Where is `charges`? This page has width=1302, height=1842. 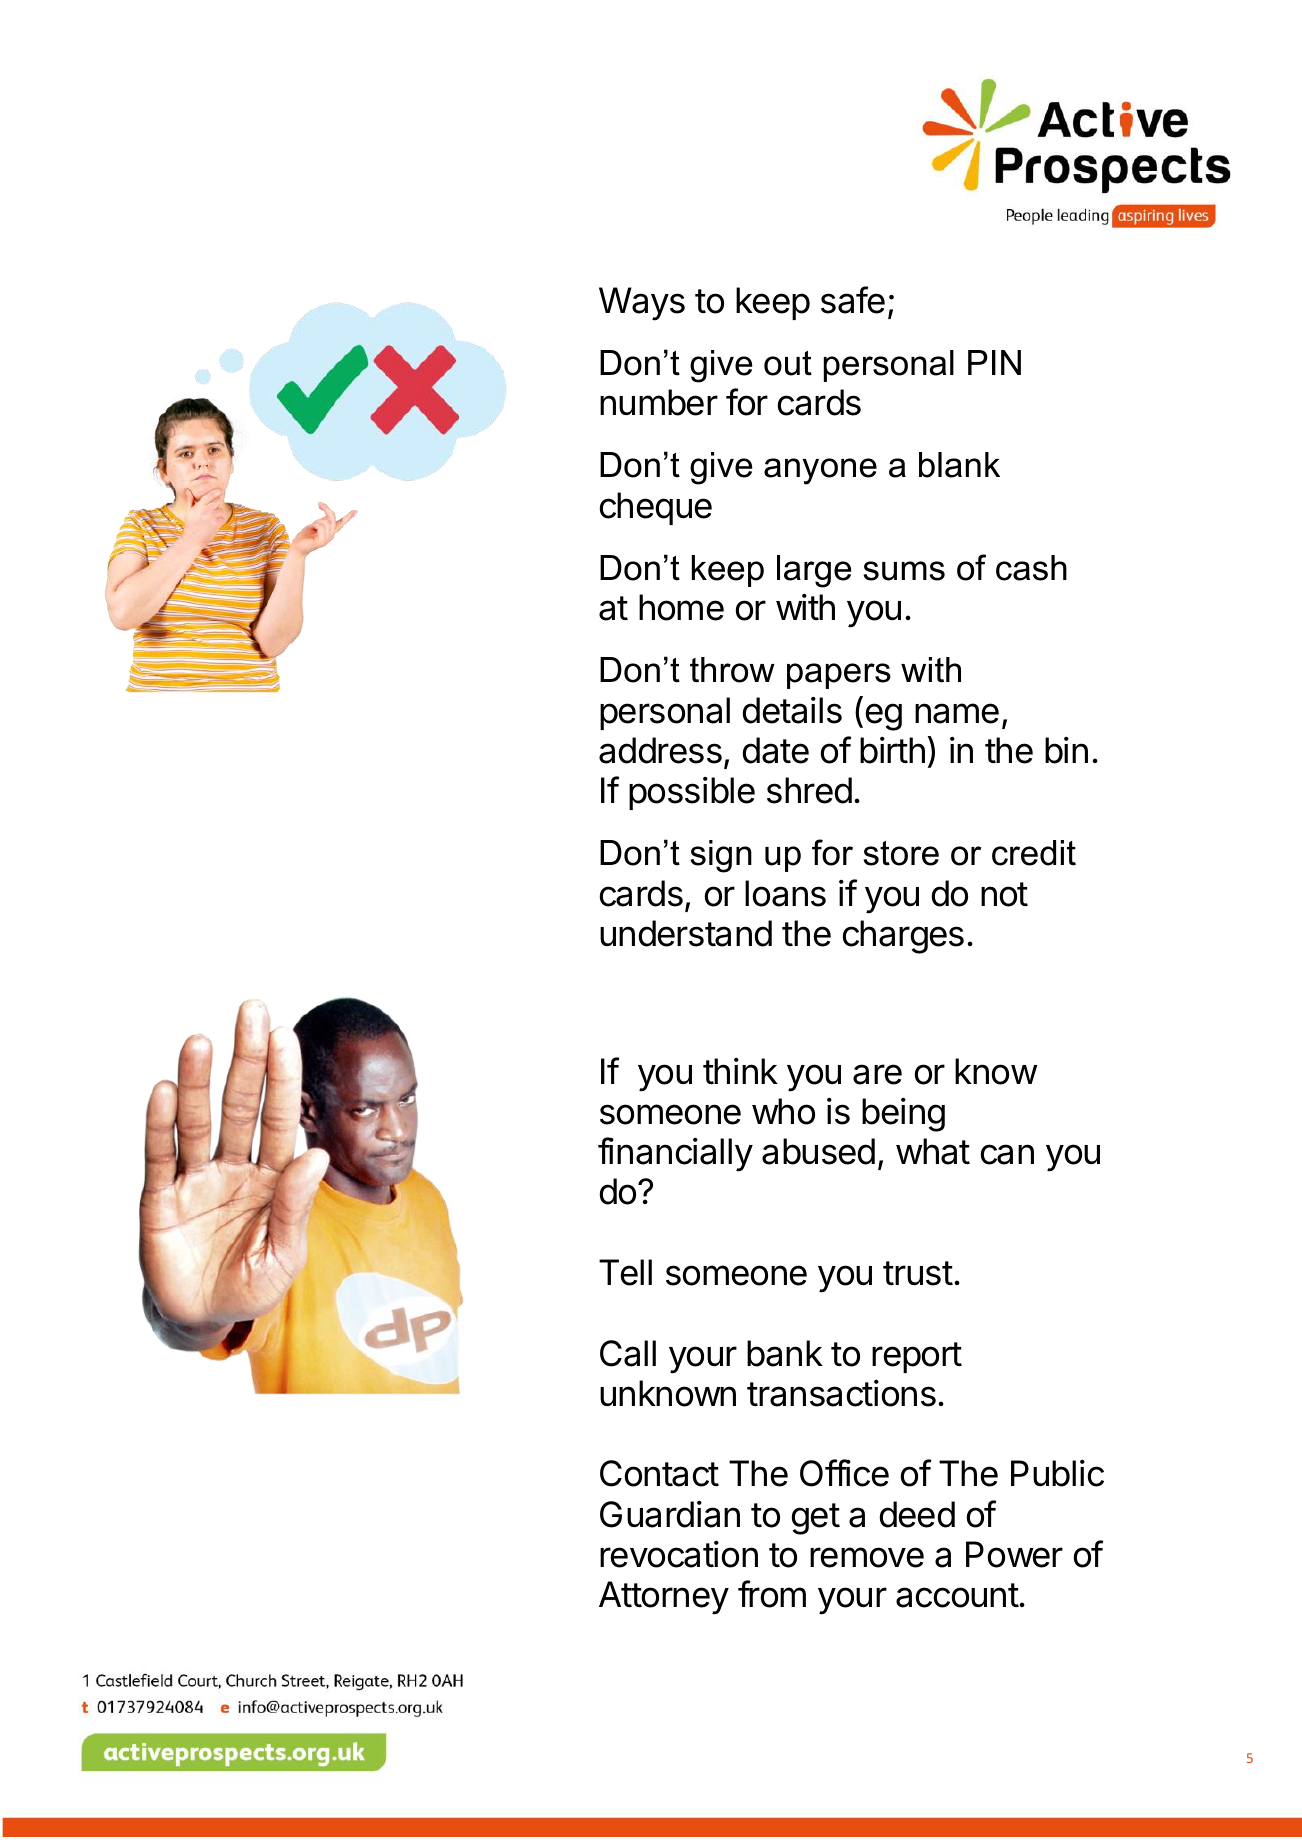 charges is located at coordinates (903, 937).
